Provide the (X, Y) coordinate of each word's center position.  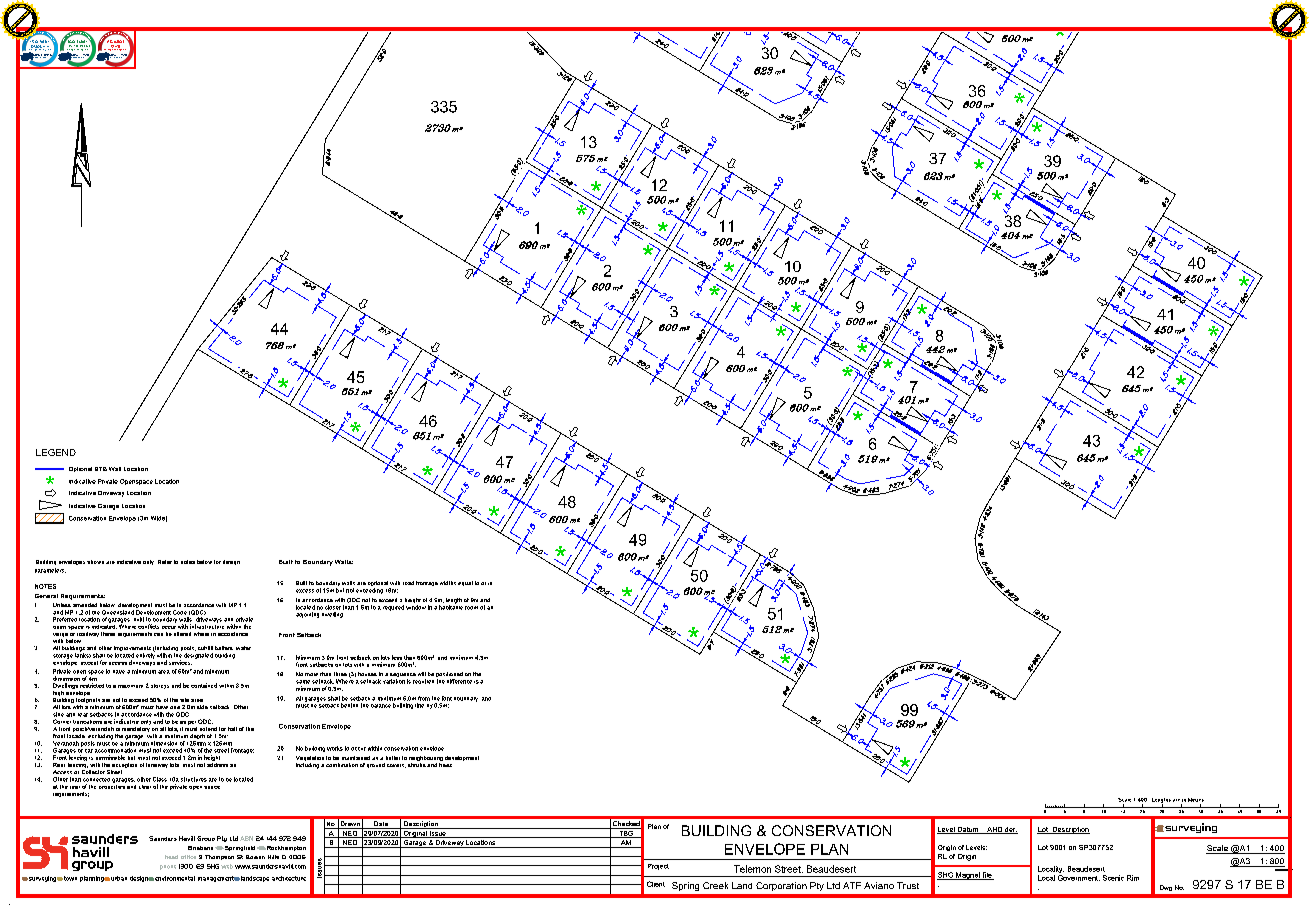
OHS (115, 46)
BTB (101, 469)
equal (465, 583)
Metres (1196, 800)
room (471, 608)
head (171, 857)
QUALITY (40, 46)
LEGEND (56, 452)
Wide (159, 519)
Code (180, 612)
